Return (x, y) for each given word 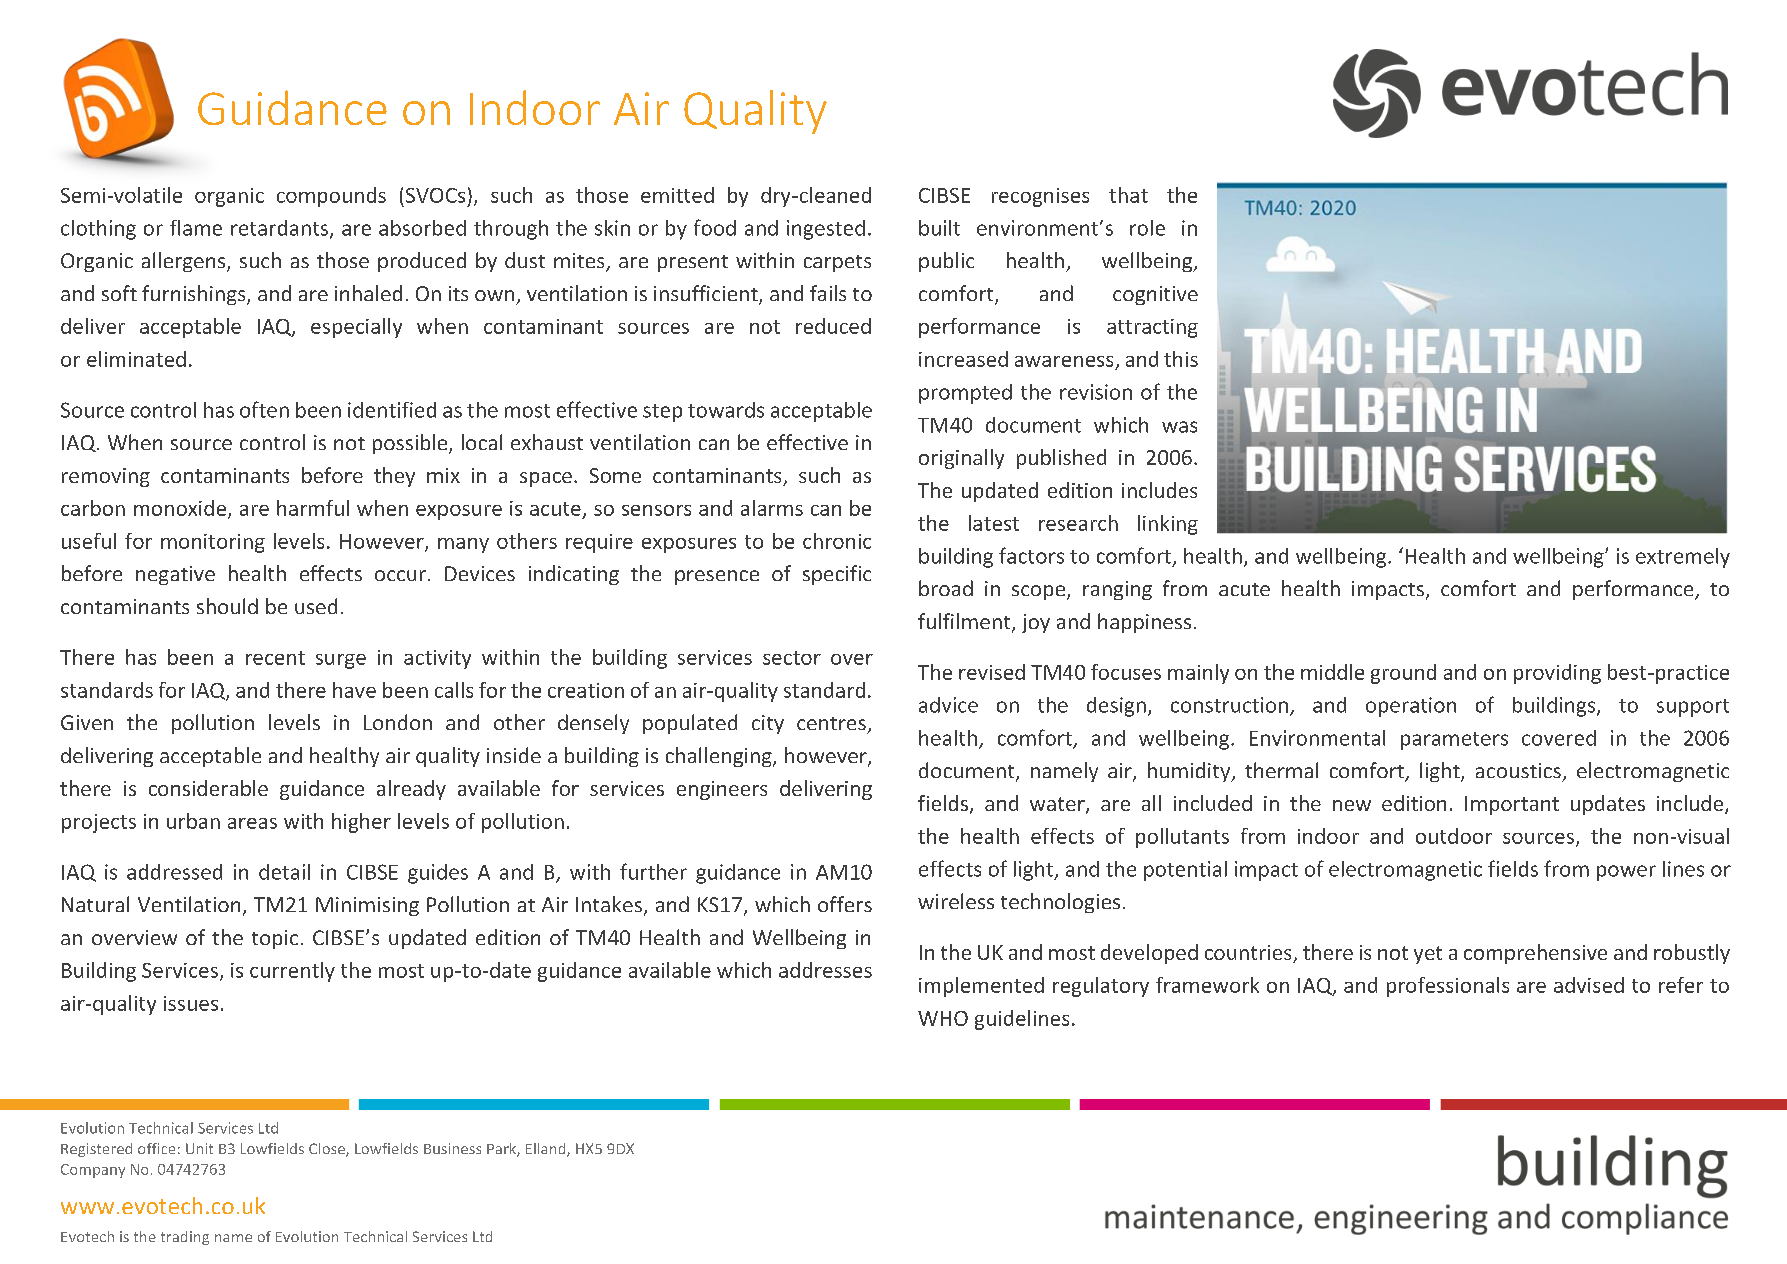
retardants (281, 229)
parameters (1454, 741)
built (939, 228)
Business (452, 1148)
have (354, 690)
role (1147, 228)
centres (831, 723)
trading (185, 1238)
